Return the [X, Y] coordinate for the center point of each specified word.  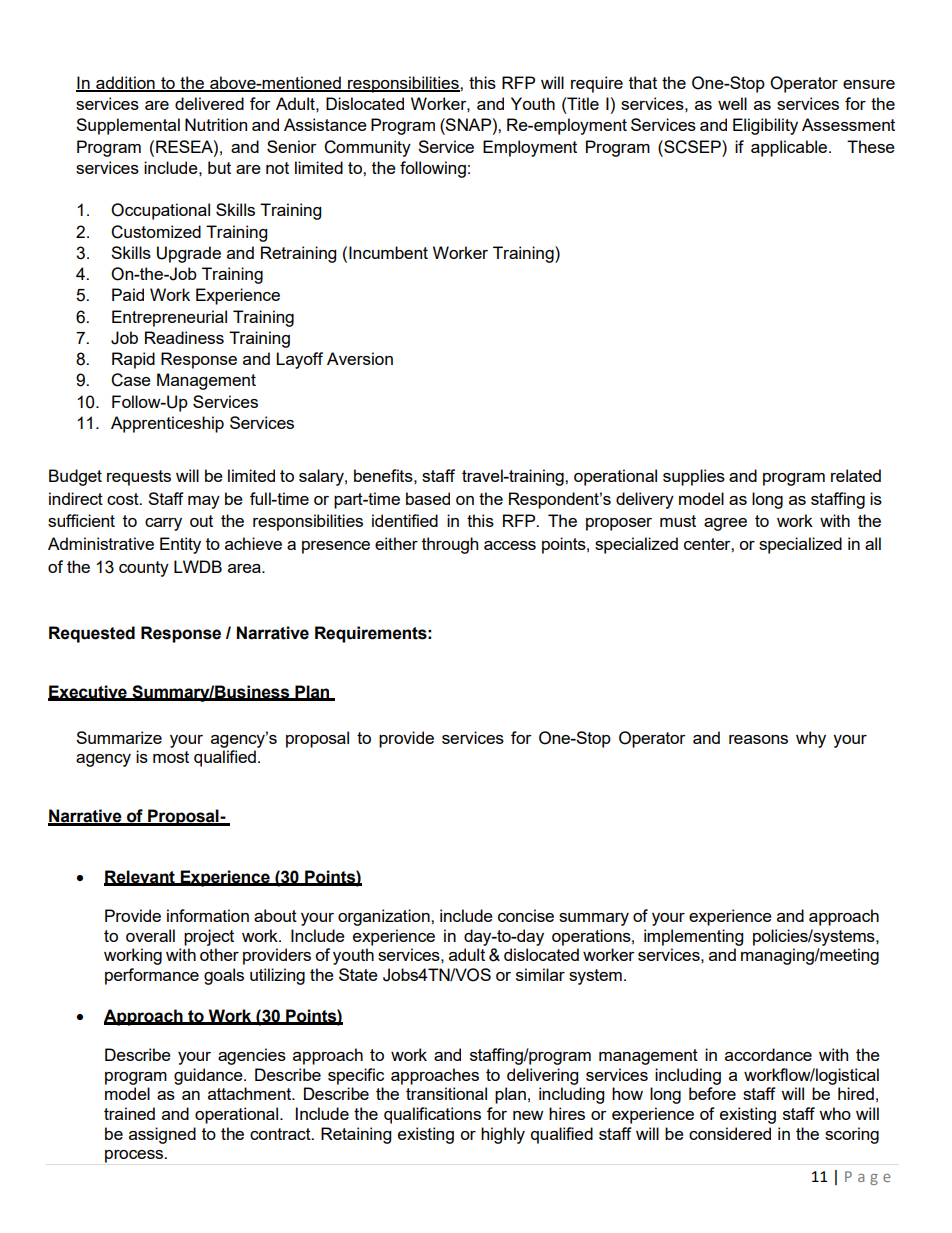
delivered [209, 103]
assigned [162, 1135]
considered [730, 1133]
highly [503, 1135]
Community [367, 148]
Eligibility [765, 126]
